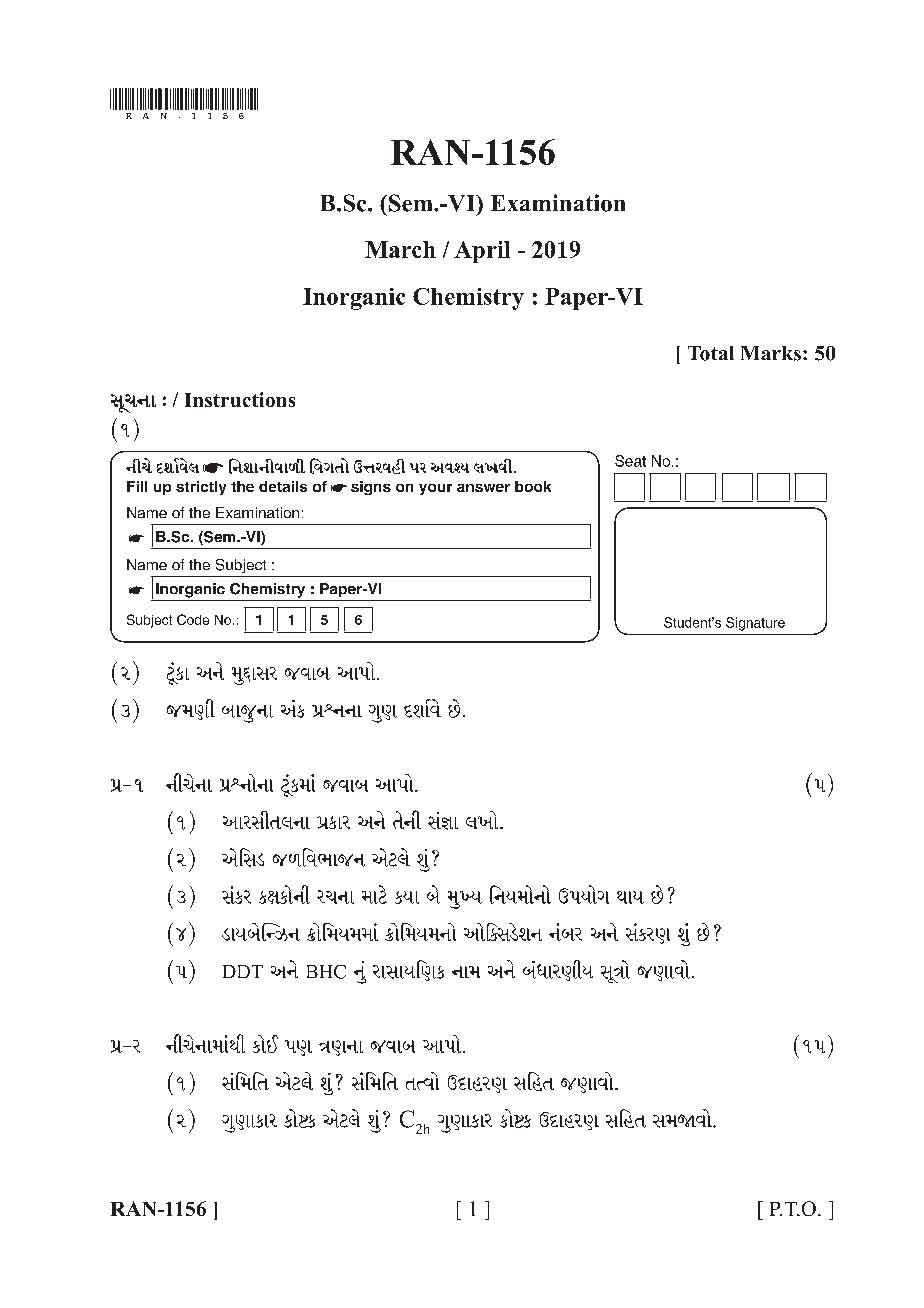 Image resolution: width=924 pixels, height=1308 pixels. I want to click on DDT, so click(243, 971).
